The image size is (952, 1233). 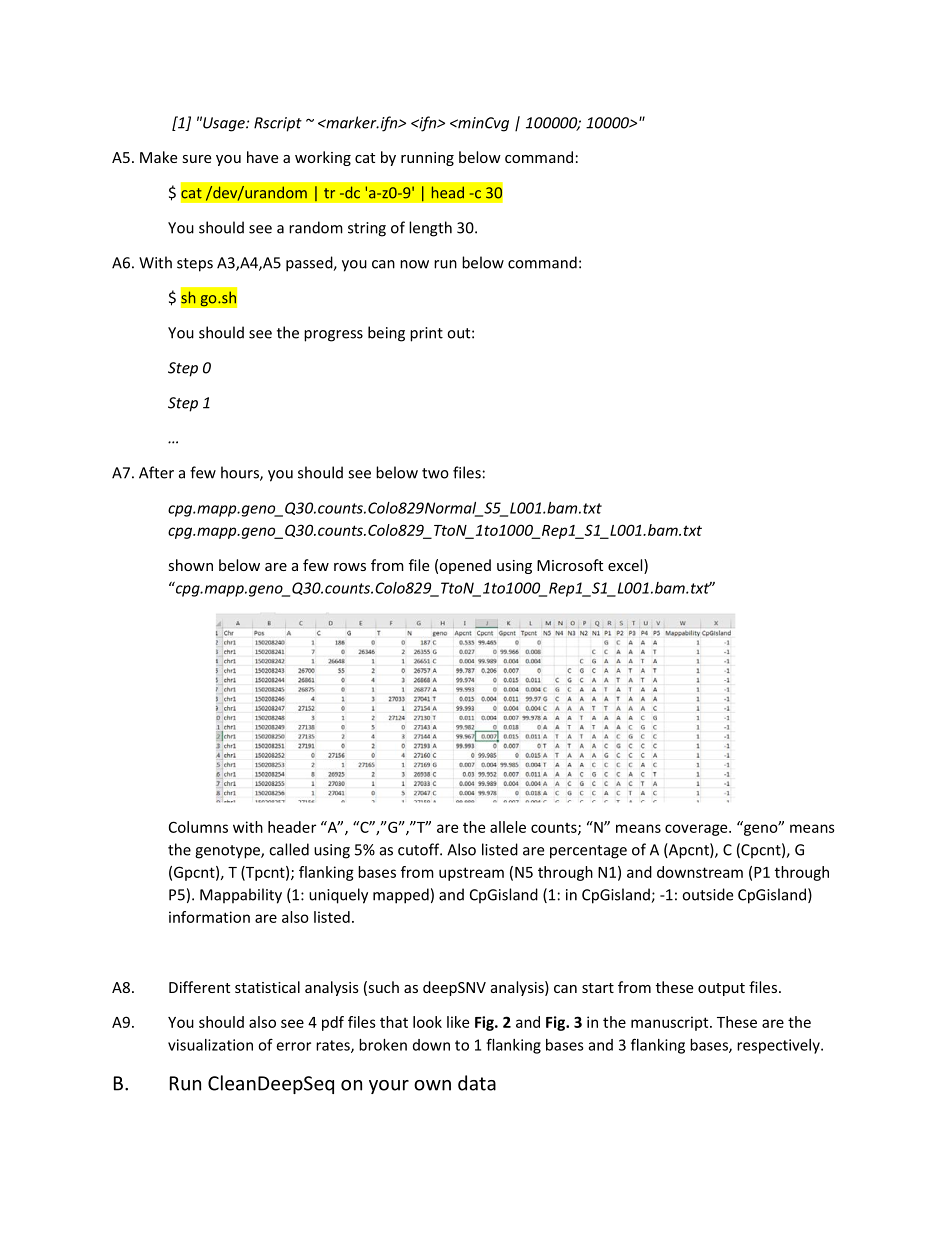 What do you see at coordinates (570, 565) in the screenshot?
I see `Microsoft` at bounding box center [570, 565].
